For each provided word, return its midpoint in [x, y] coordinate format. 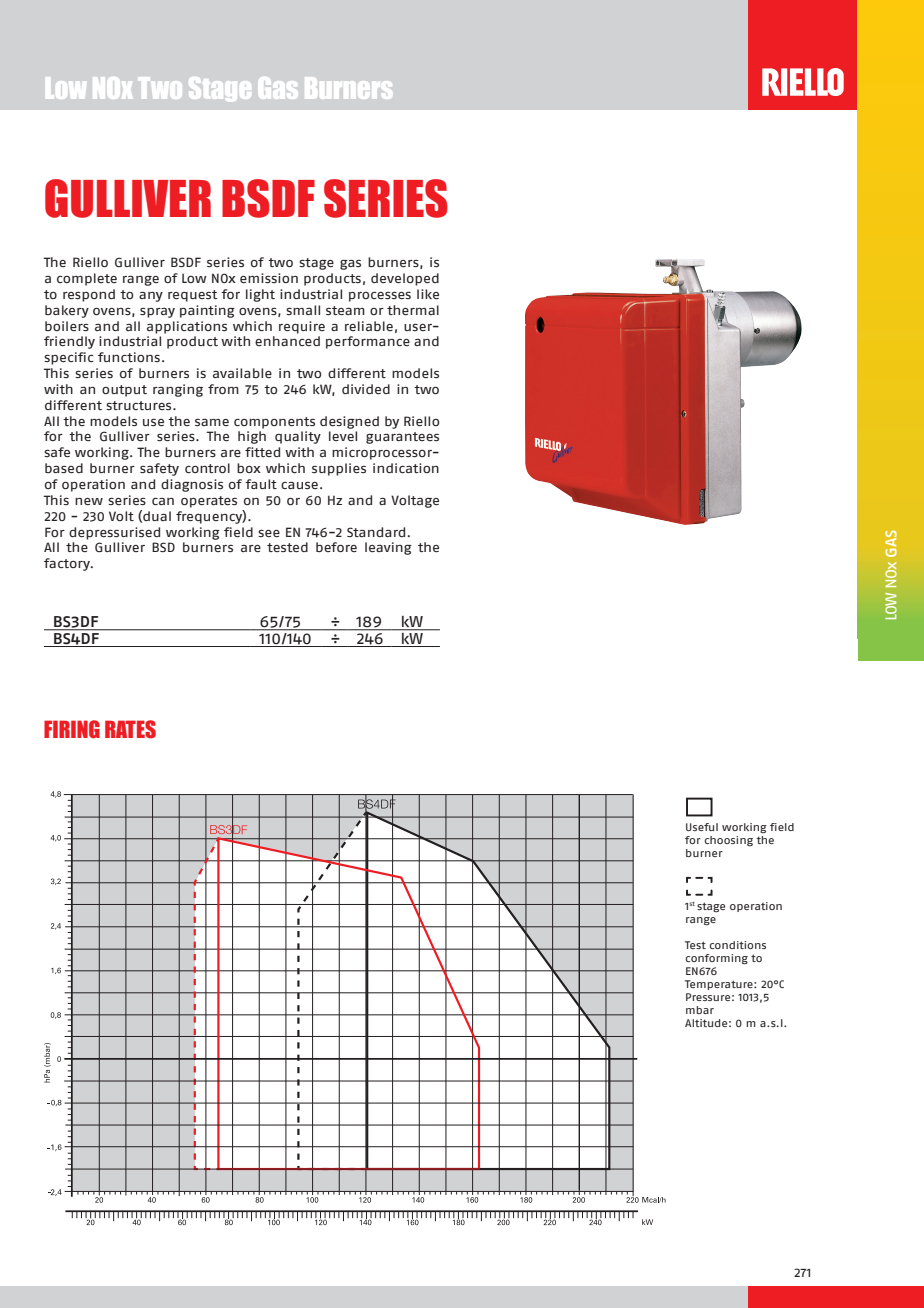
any [151, 297]
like [428, 294]
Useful [702, 827]
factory [68, 564]
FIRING [72, 729]
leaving [388, 548]
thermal [413, 310]
